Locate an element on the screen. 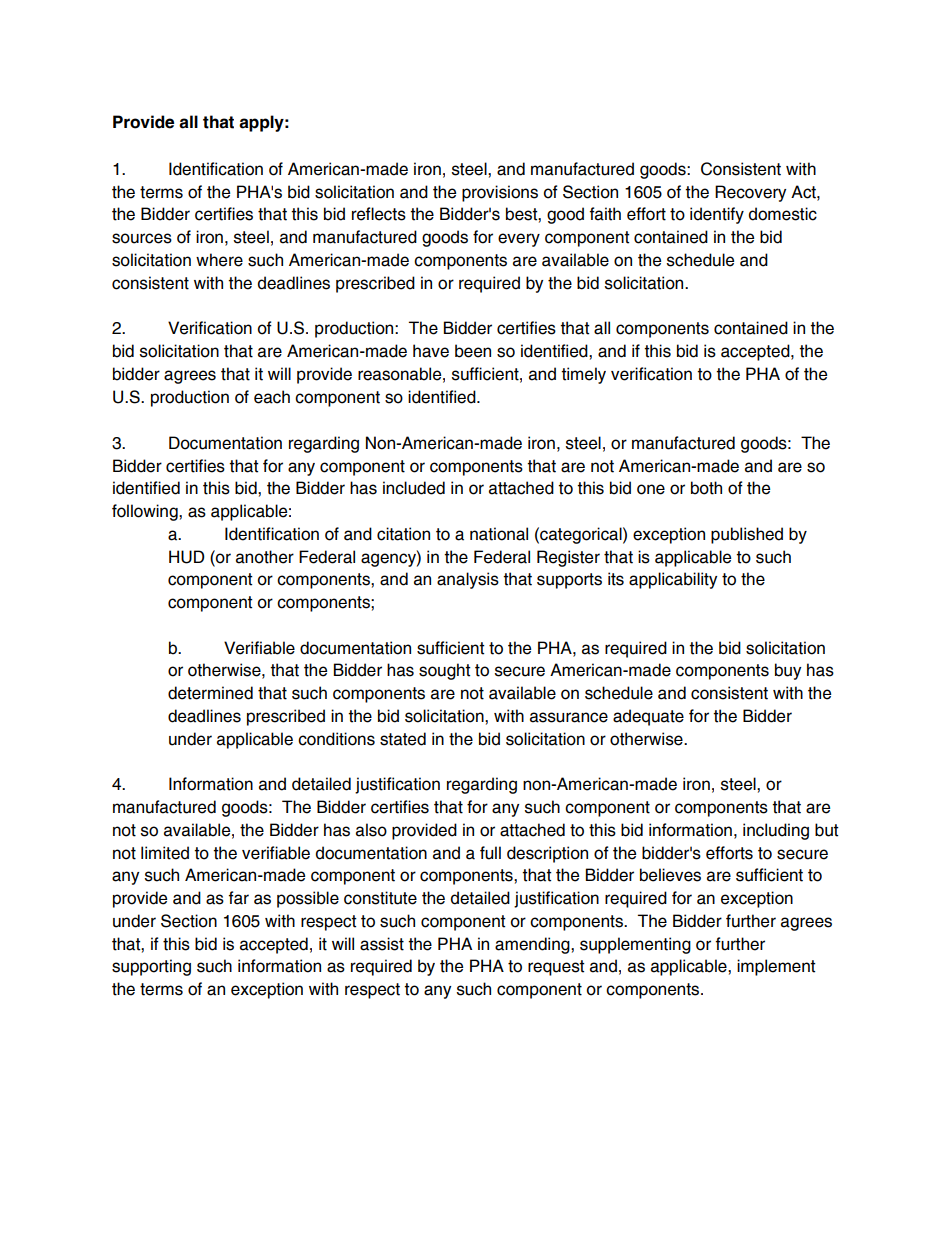 Image resolution: width=952 pixels, height=1233 pixels. provisions is located at coordinates (500, 193).
